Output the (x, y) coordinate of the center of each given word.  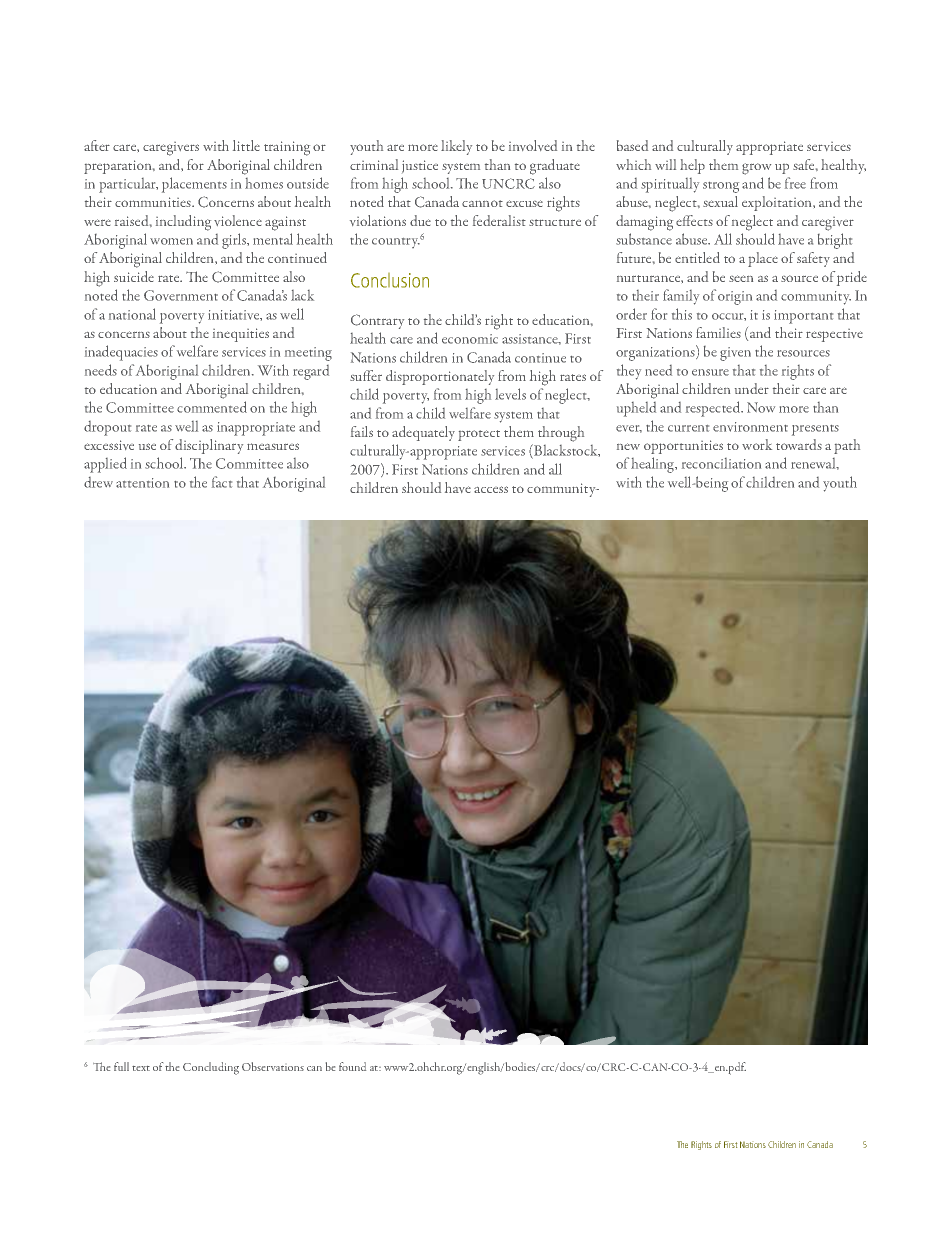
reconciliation (721, 463)
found (352, 1066)
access (491, 489)
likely (456, 147)
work (757, 444)
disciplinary (209, 446)
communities (154, 202)
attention (142, 483)
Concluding (211, 1068)
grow (756, 169)
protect (479, 435)
